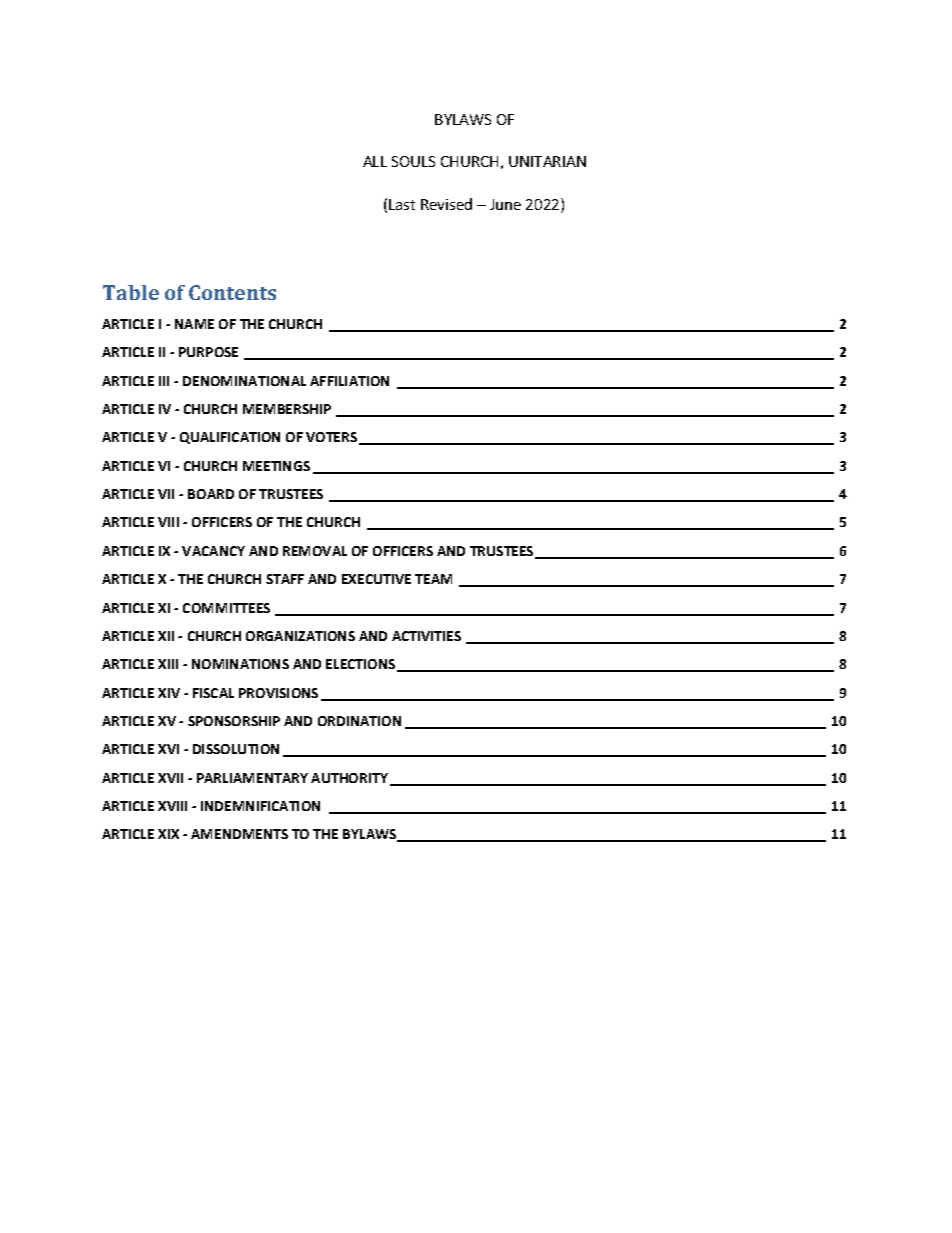  What do you see at coordinates (433, 579) in the screenshot?
I see `TEAM` at bounding box center [433, 579].
